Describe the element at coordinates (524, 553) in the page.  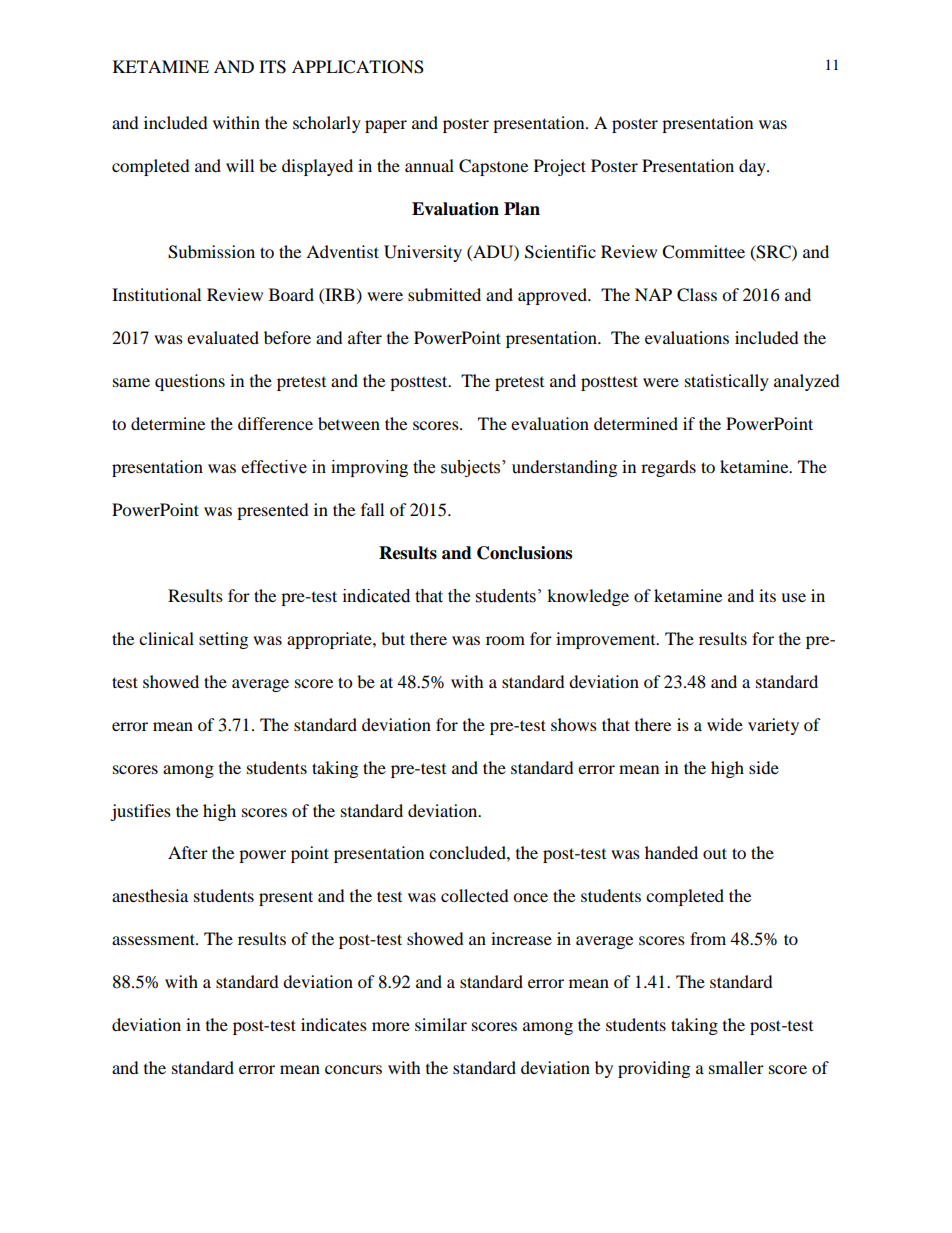
I see `Conclusions` at that location.
